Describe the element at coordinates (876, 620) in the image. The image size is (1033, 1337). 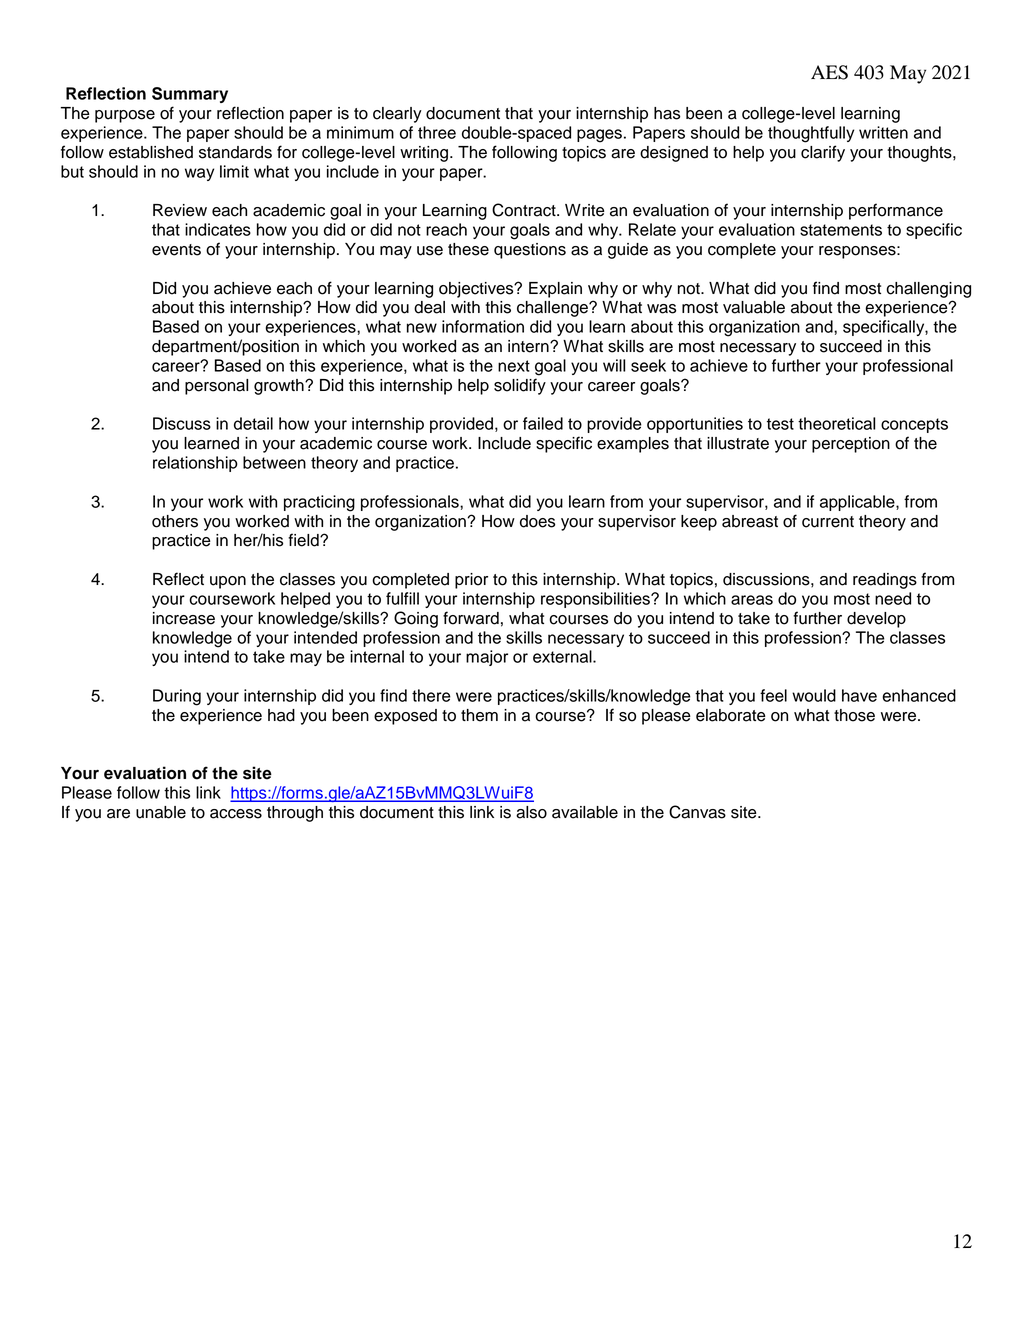
I see `develop` at that location.
